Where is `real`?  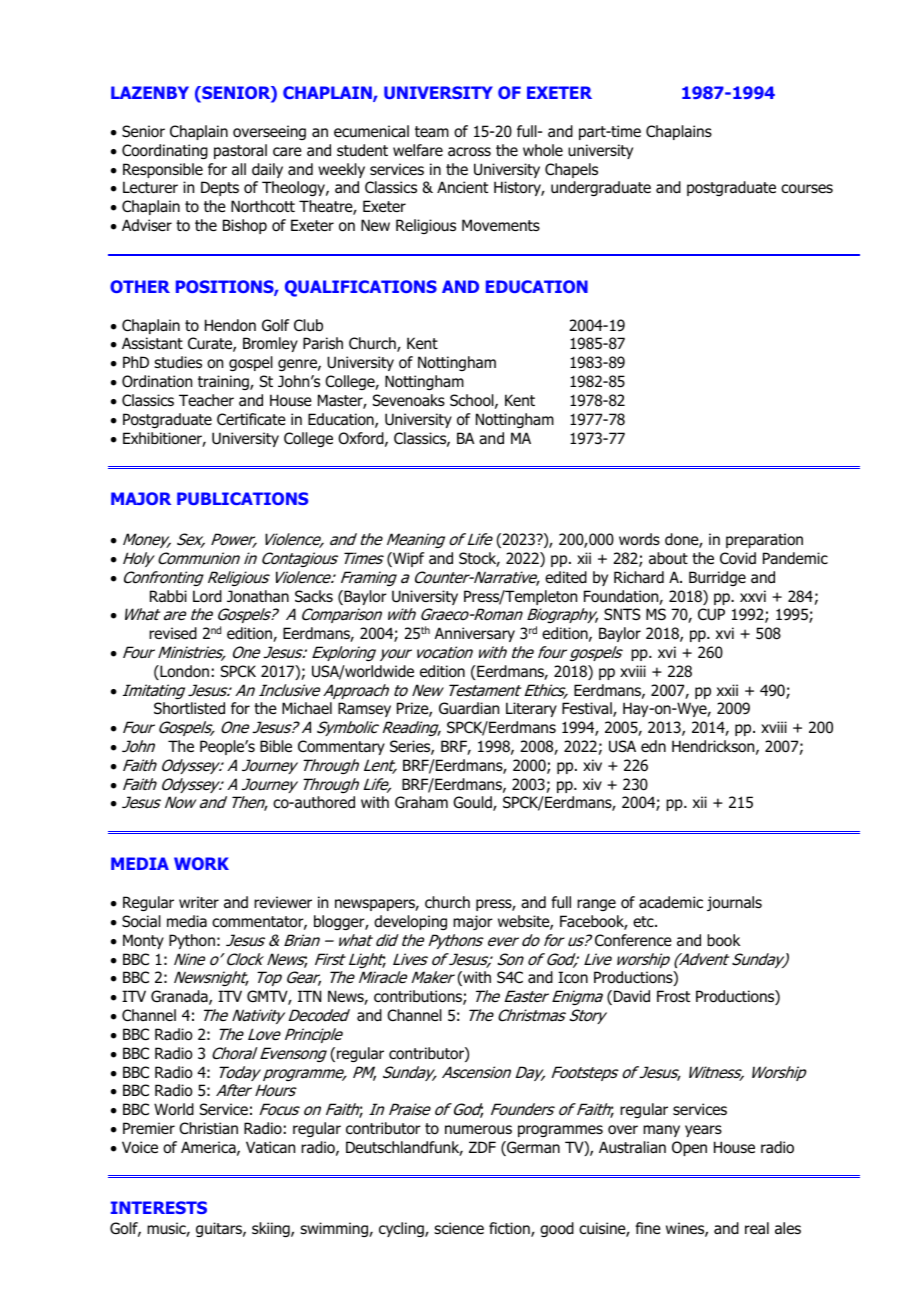 real is located at coordinates (757, 1228).
